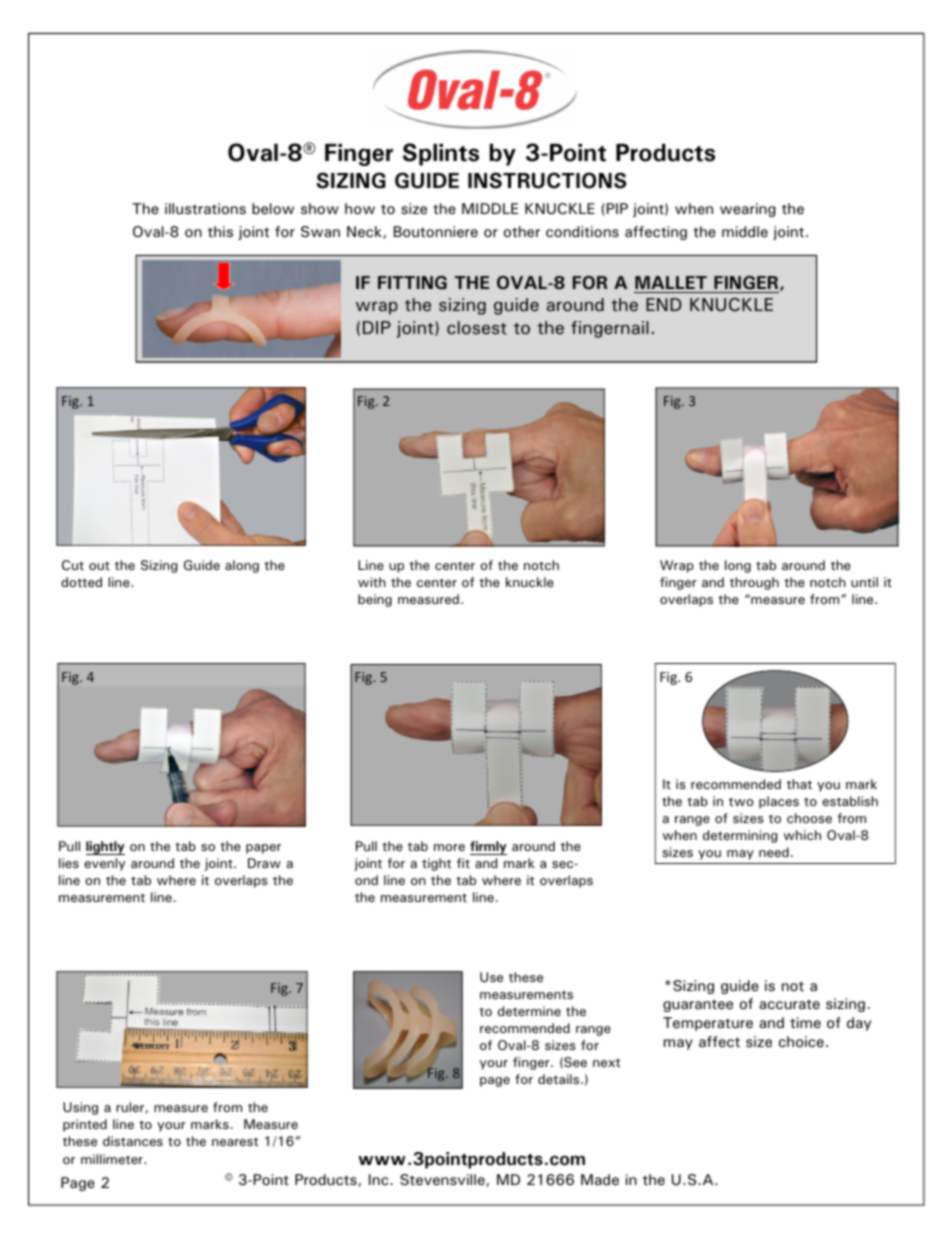  What do you see at coordinates (754, 583) in the image?
I see `through` at bounding box center [754, 583].
